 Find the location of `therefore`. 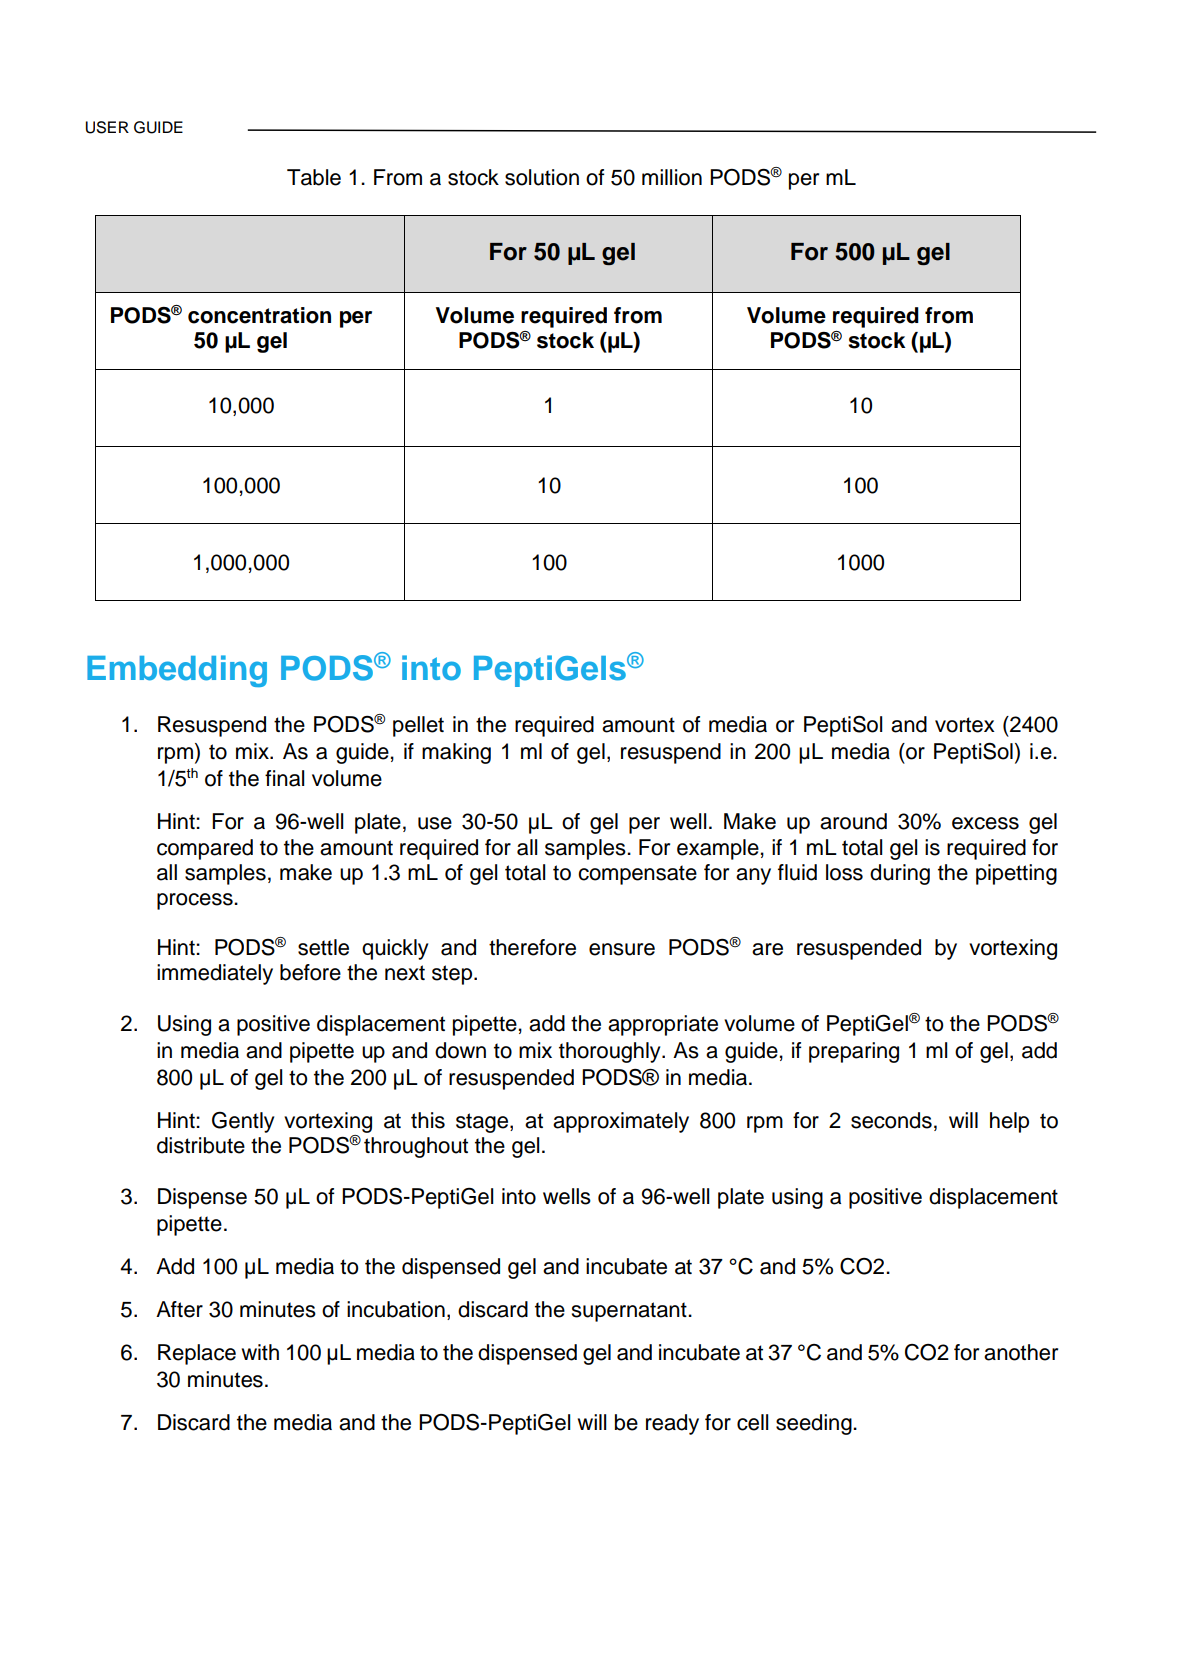

therefore is located at coordinates (532, 947).
